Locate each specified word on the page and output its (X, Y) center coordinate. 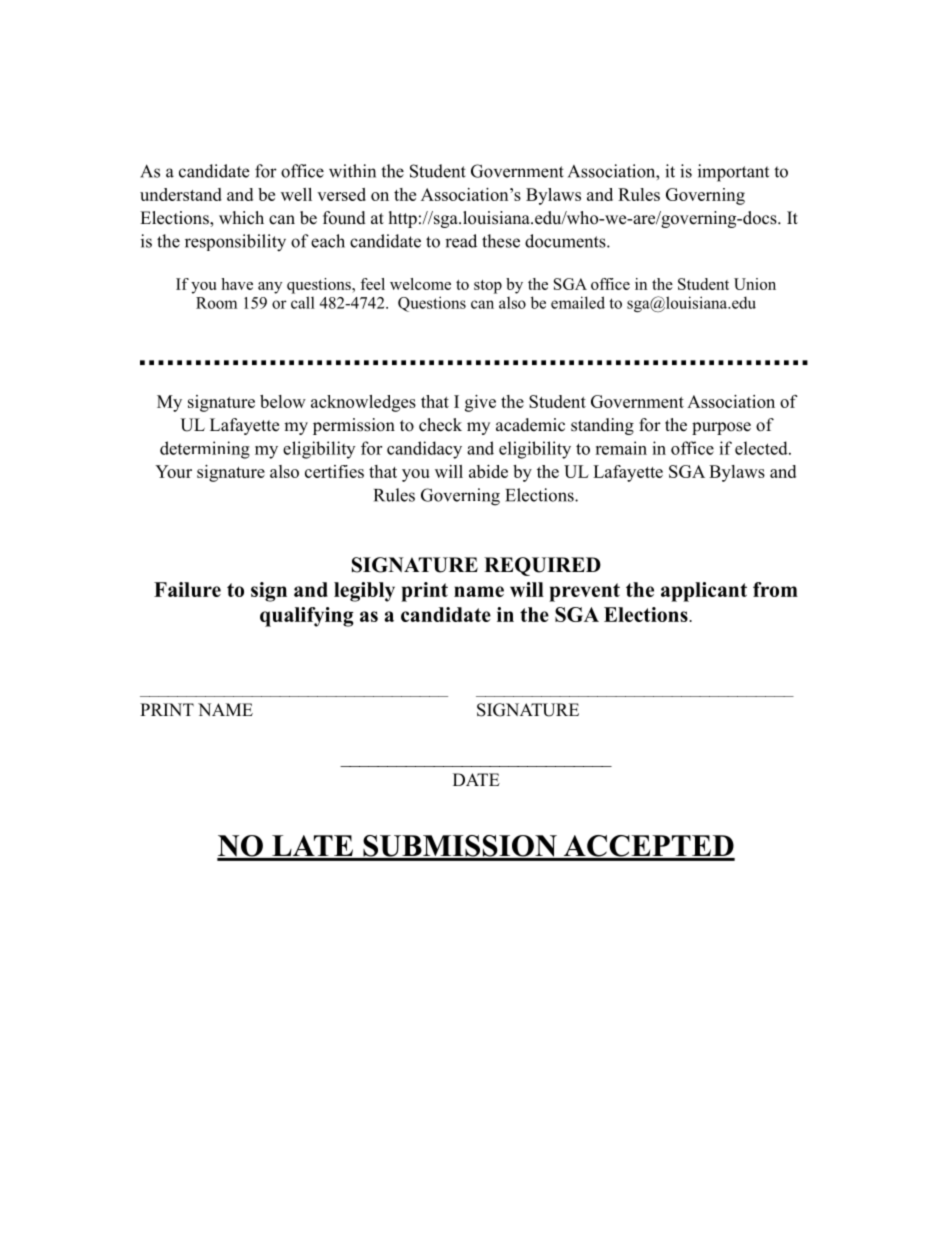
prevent (584, 592)
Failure (187, 589)
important (733, 173)
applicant (704, 592)
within (352, 171)
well (296, 194)
